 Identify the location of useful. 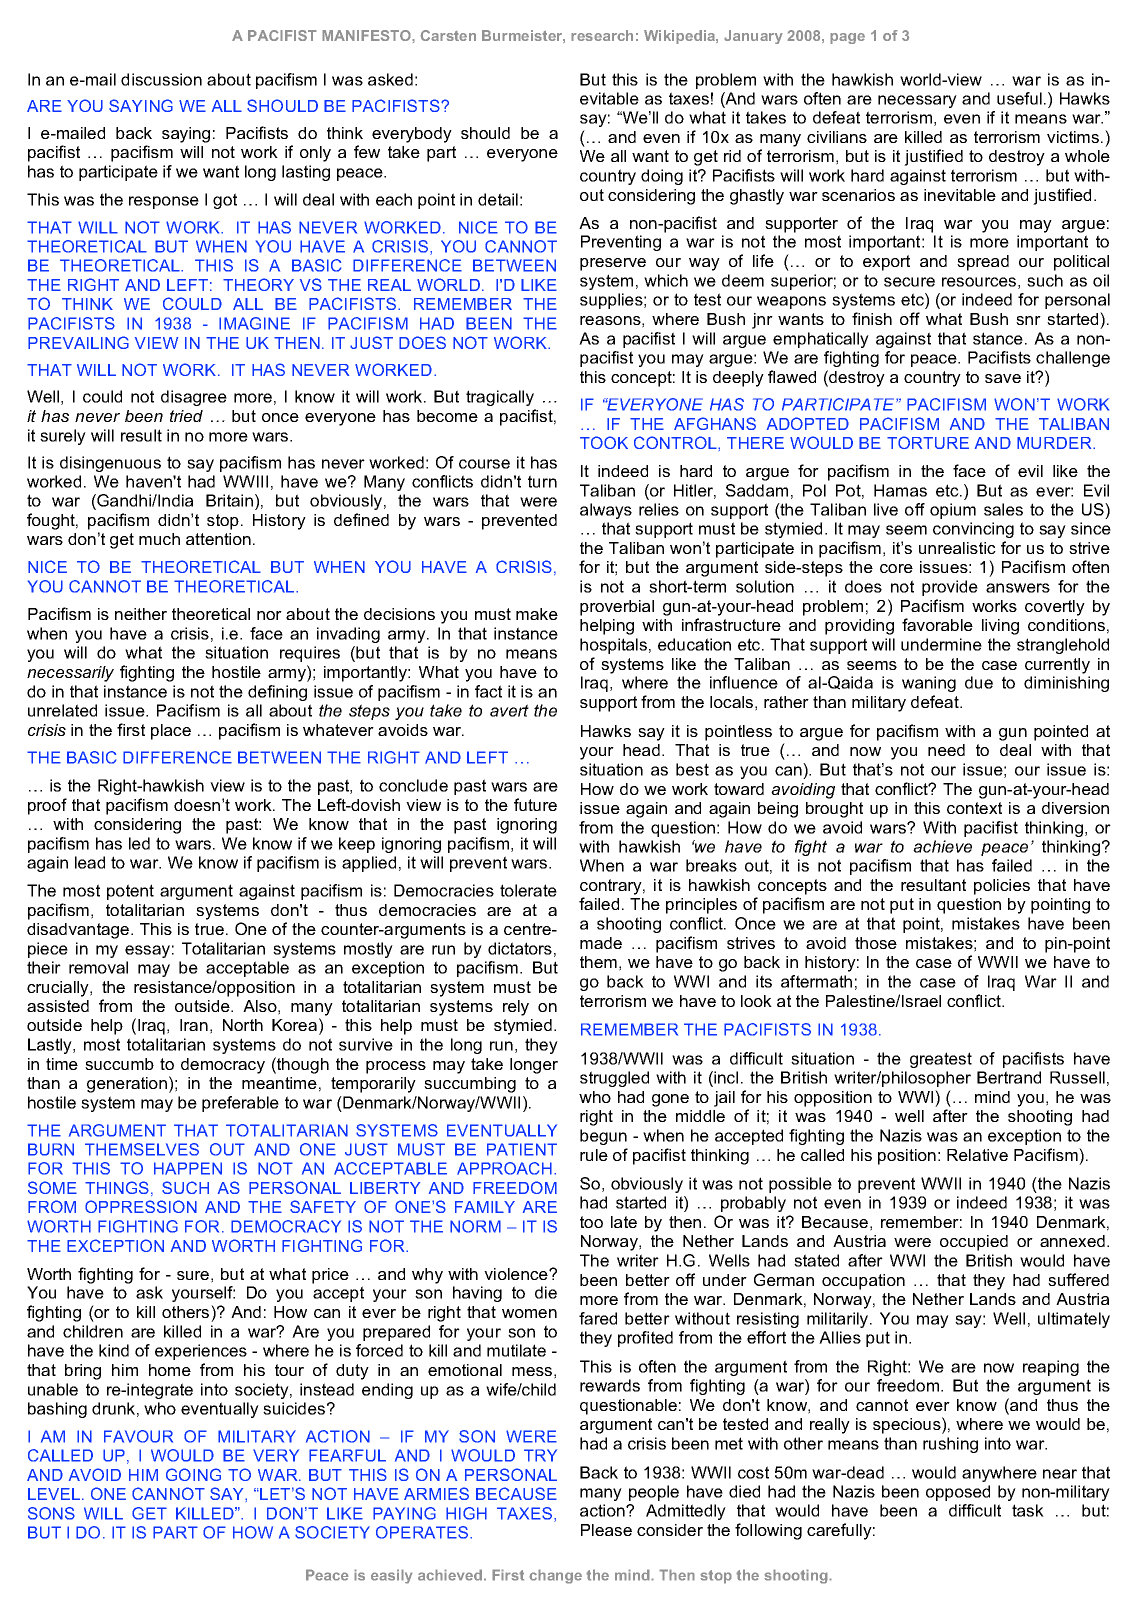
(1019, 98).
